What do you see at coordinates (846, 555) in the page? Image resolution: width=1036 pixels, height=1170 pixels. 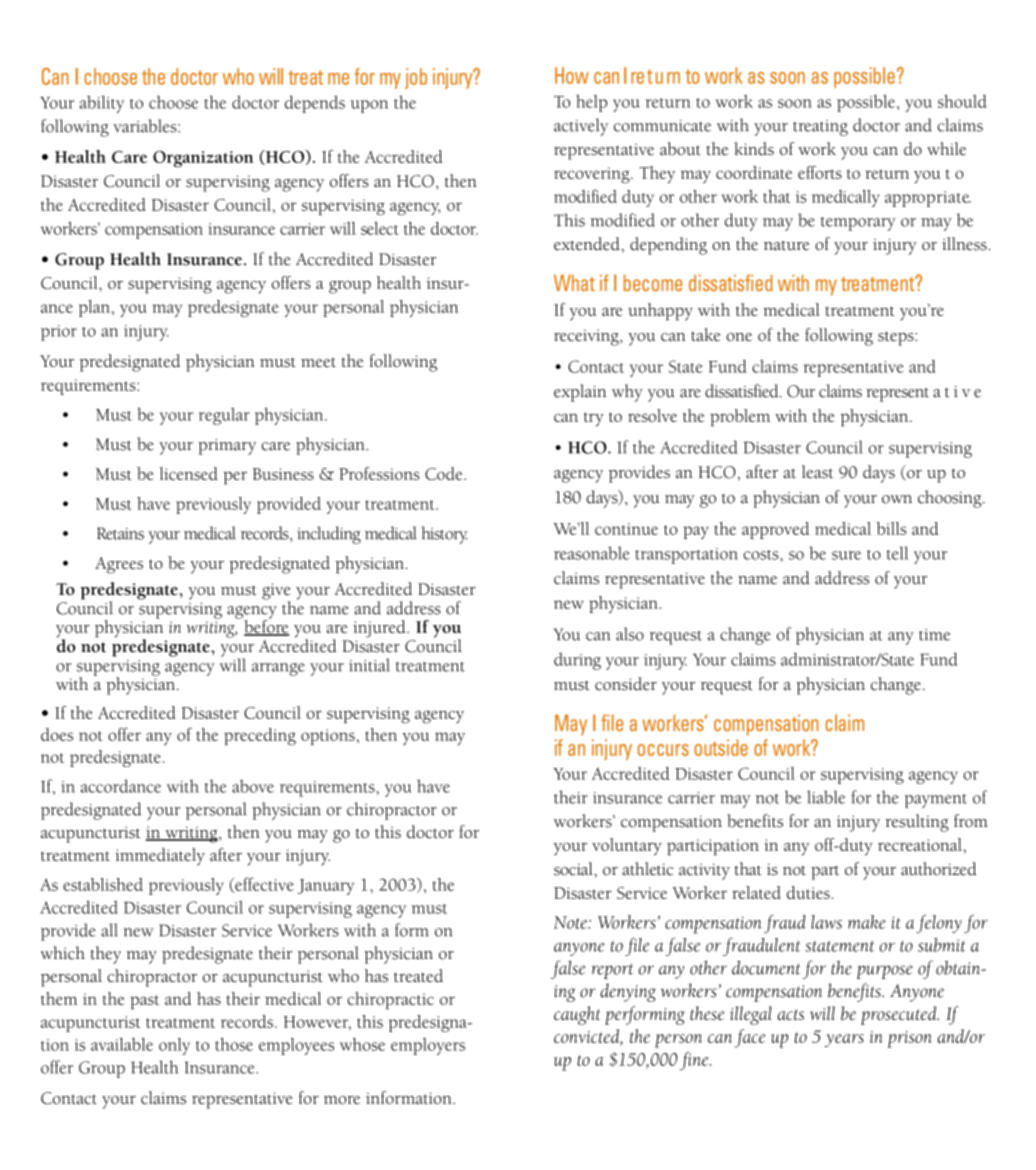 I see `sure` at bounding box center [846, 555].
